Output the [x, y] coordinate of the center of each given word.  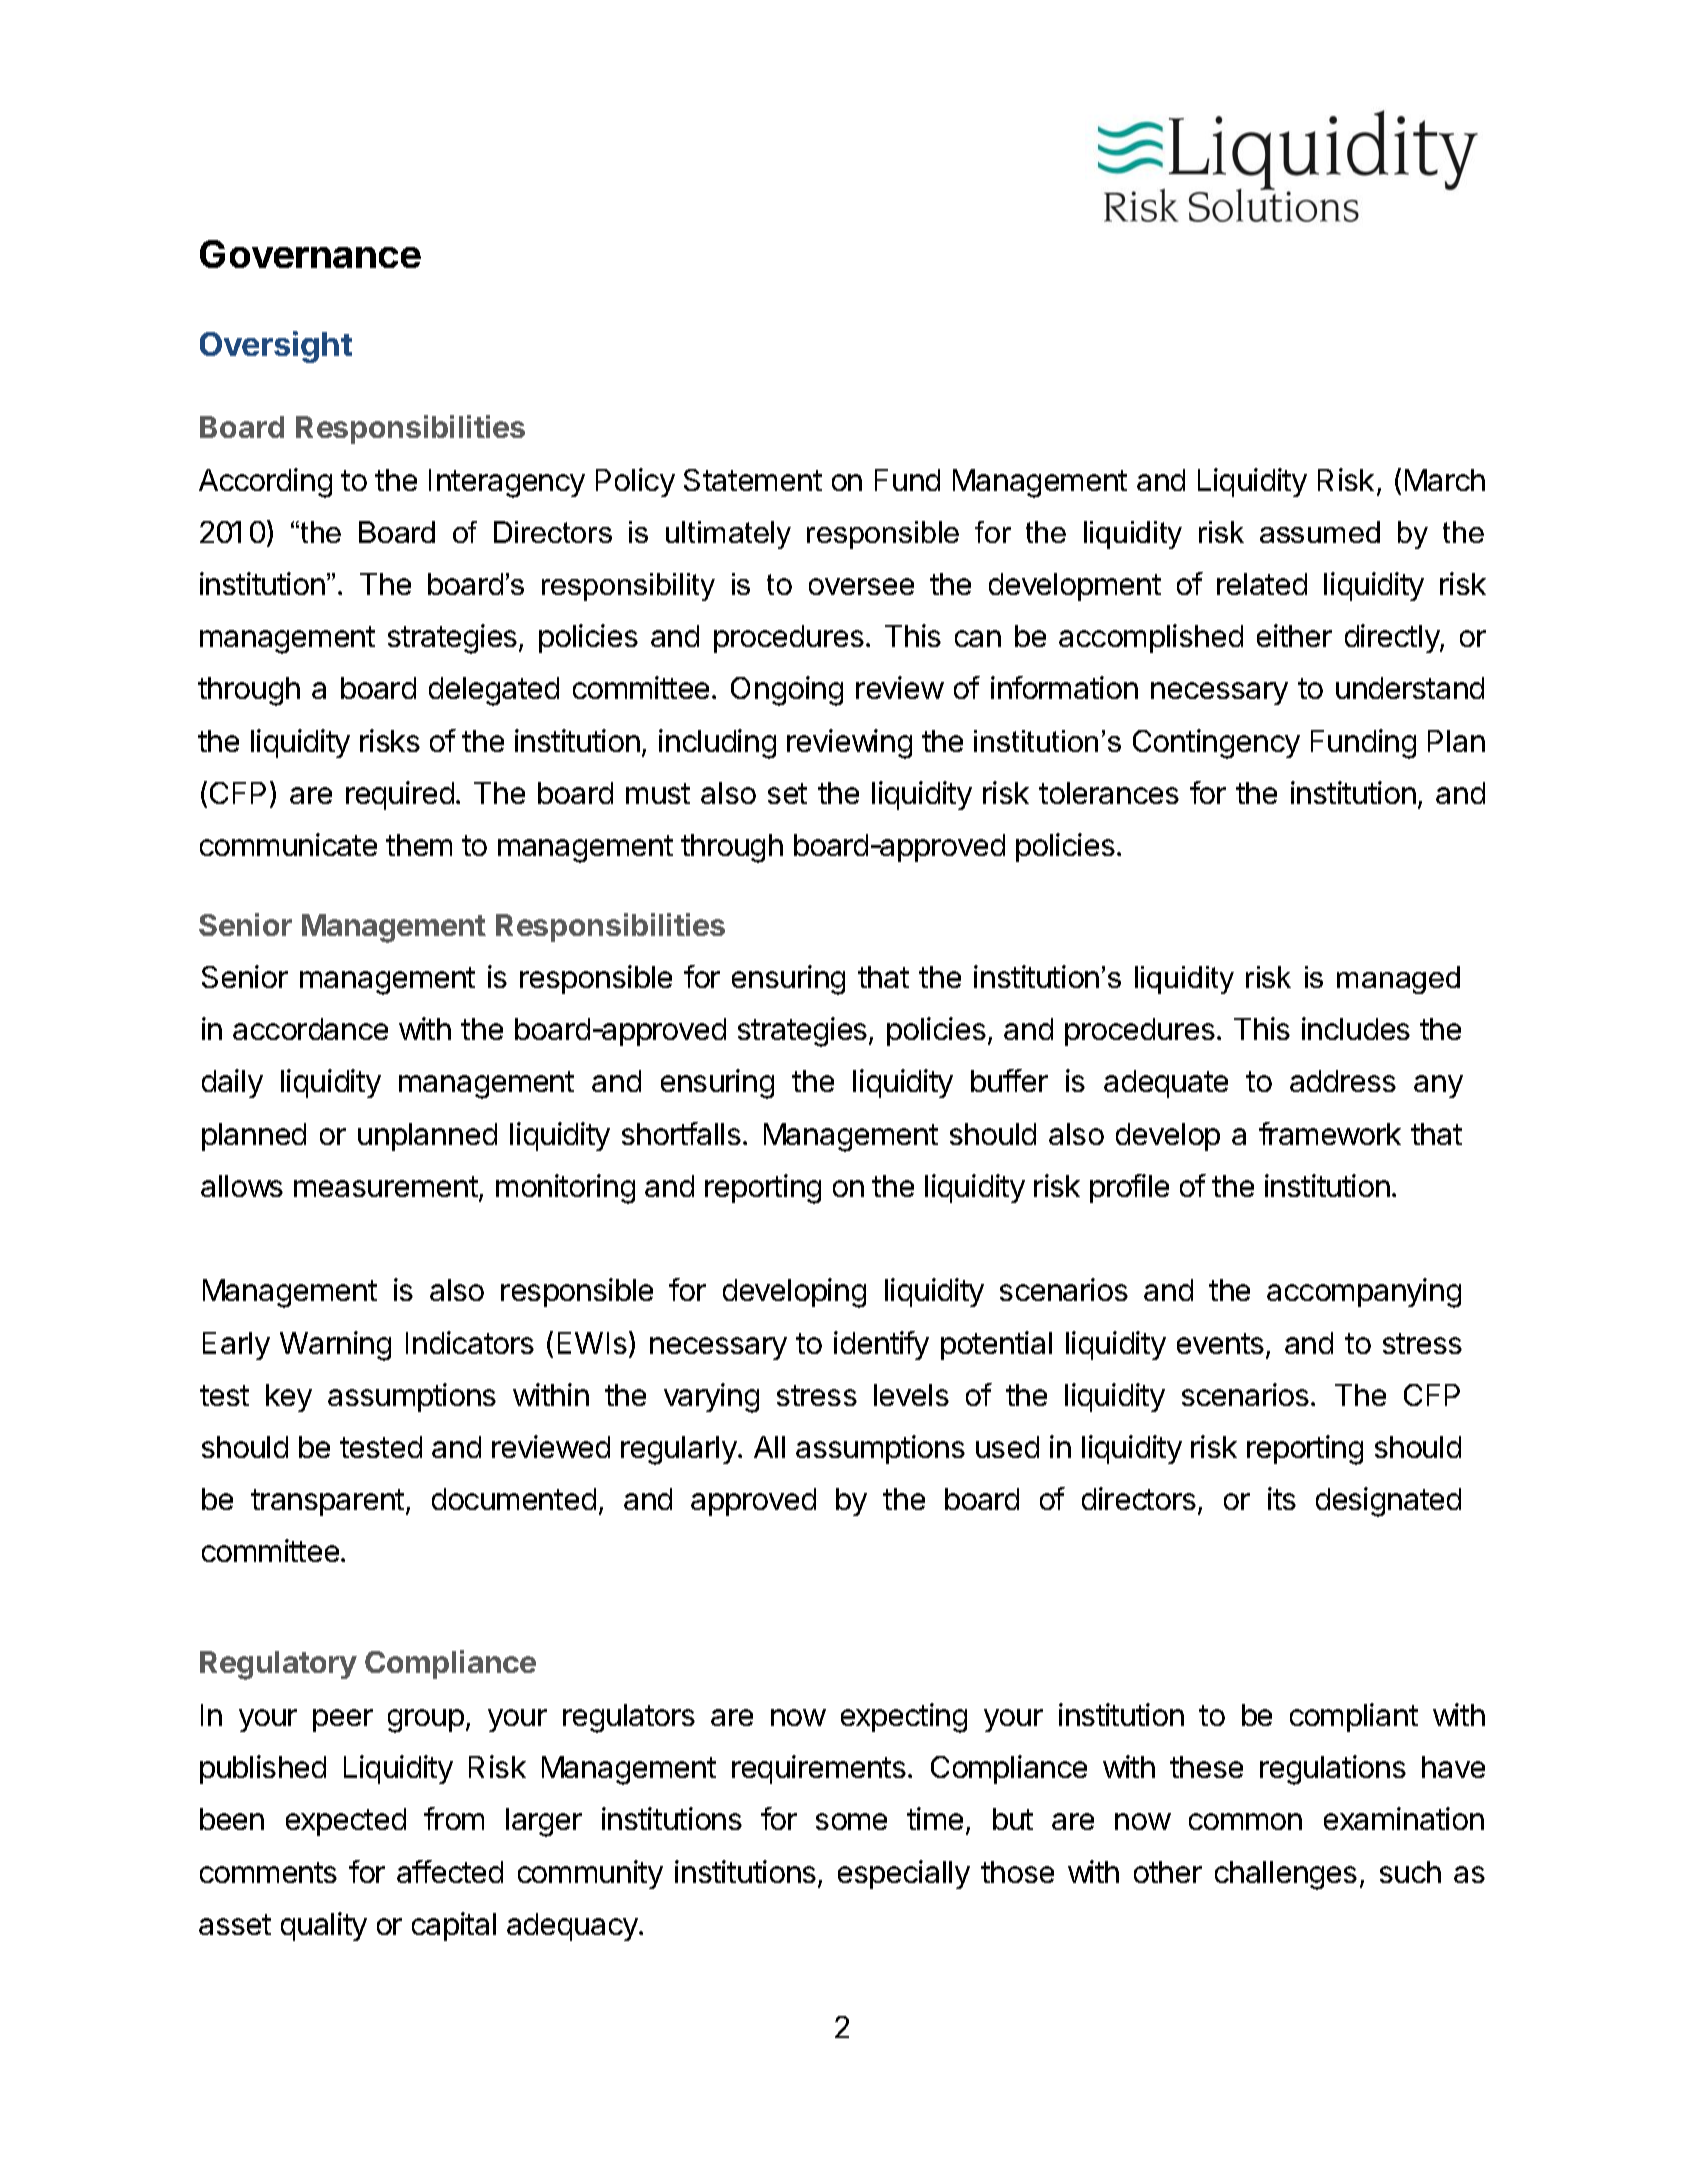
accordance [310, 1029]
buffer [1009, 1080]
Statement [753, 480]
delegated [494, 691]
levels [911, 1395]
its [1282, 1498]
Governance [310, 254]
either [1294, 635]
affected [450, 1871]
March [1445, 480]
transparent [327, 1502]
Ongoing [787, 691]
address [1343, 1081]
